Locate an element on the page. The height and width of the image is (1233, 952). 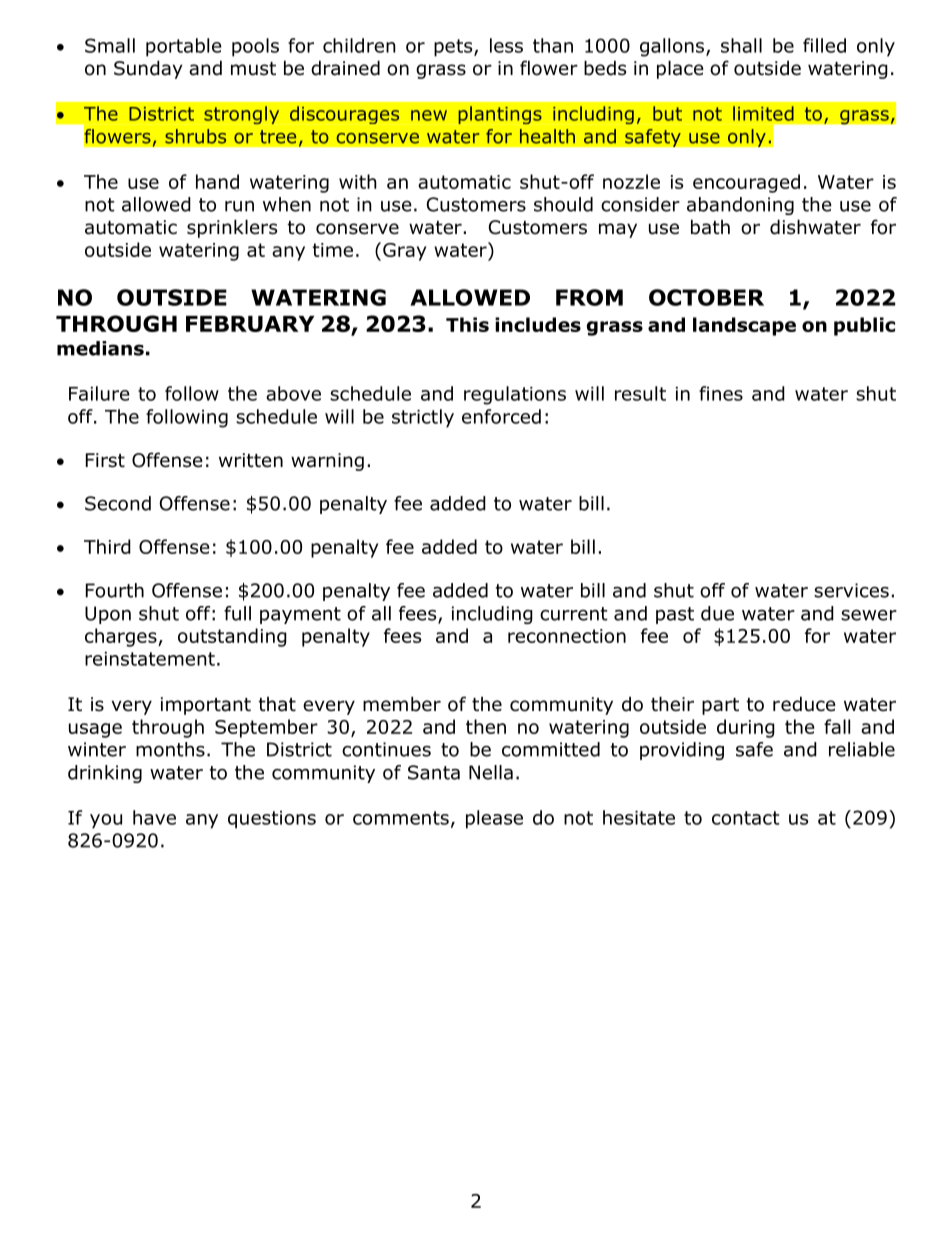
shall is located at coordinates (741, 45).
